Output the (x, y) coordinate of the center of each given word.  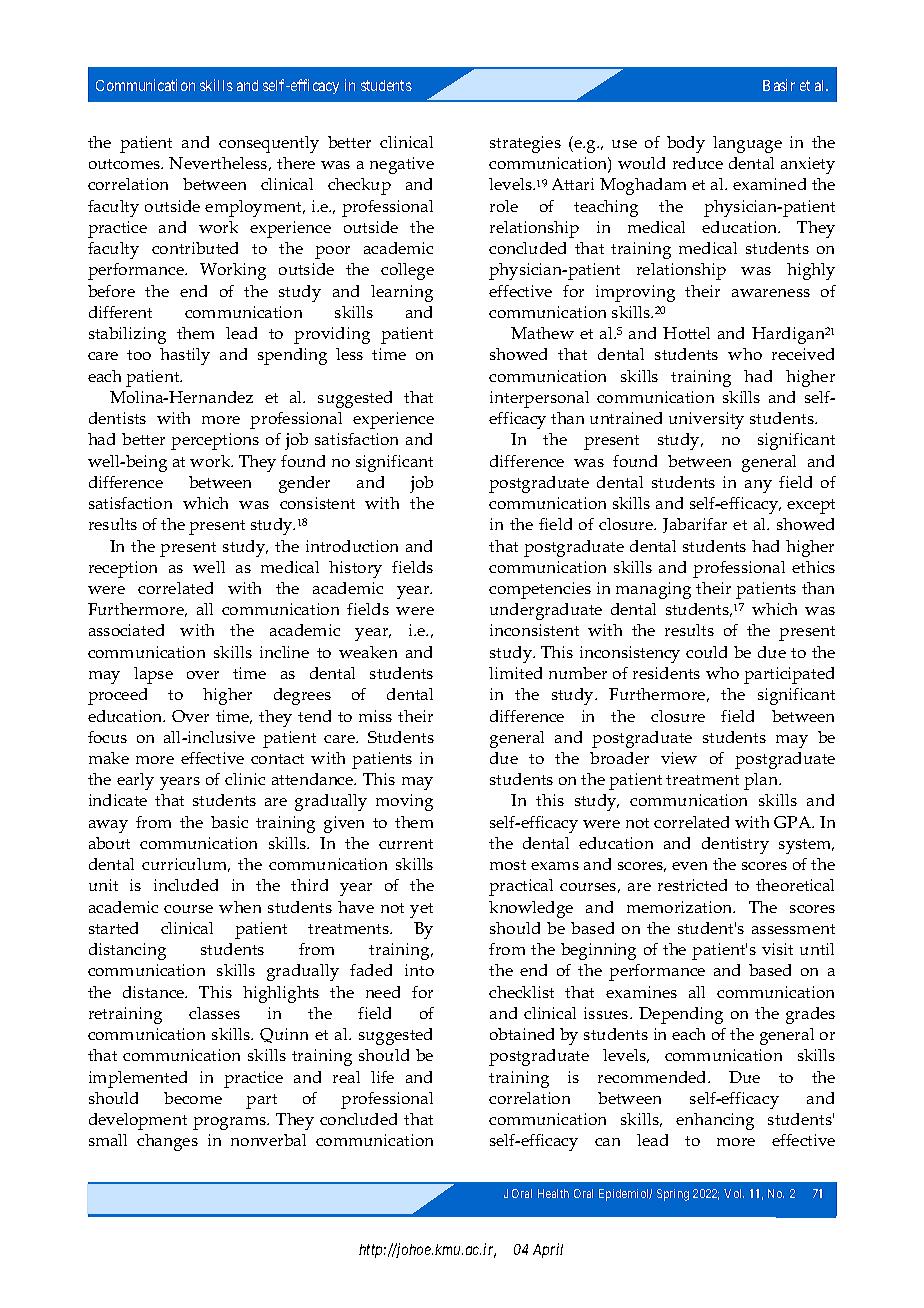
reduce (698, 163)
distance (155, 992)
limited (515, 673)
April (548, 1250)
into (419, 970)
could (706, 652)
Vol (734, 1193)
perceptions (215, 441)
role (504, 206)
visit (777, 949)
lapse (153, 675)
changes (167, 1142)
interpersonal (539, 399)
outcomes (125, 164)
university (706, 420)
